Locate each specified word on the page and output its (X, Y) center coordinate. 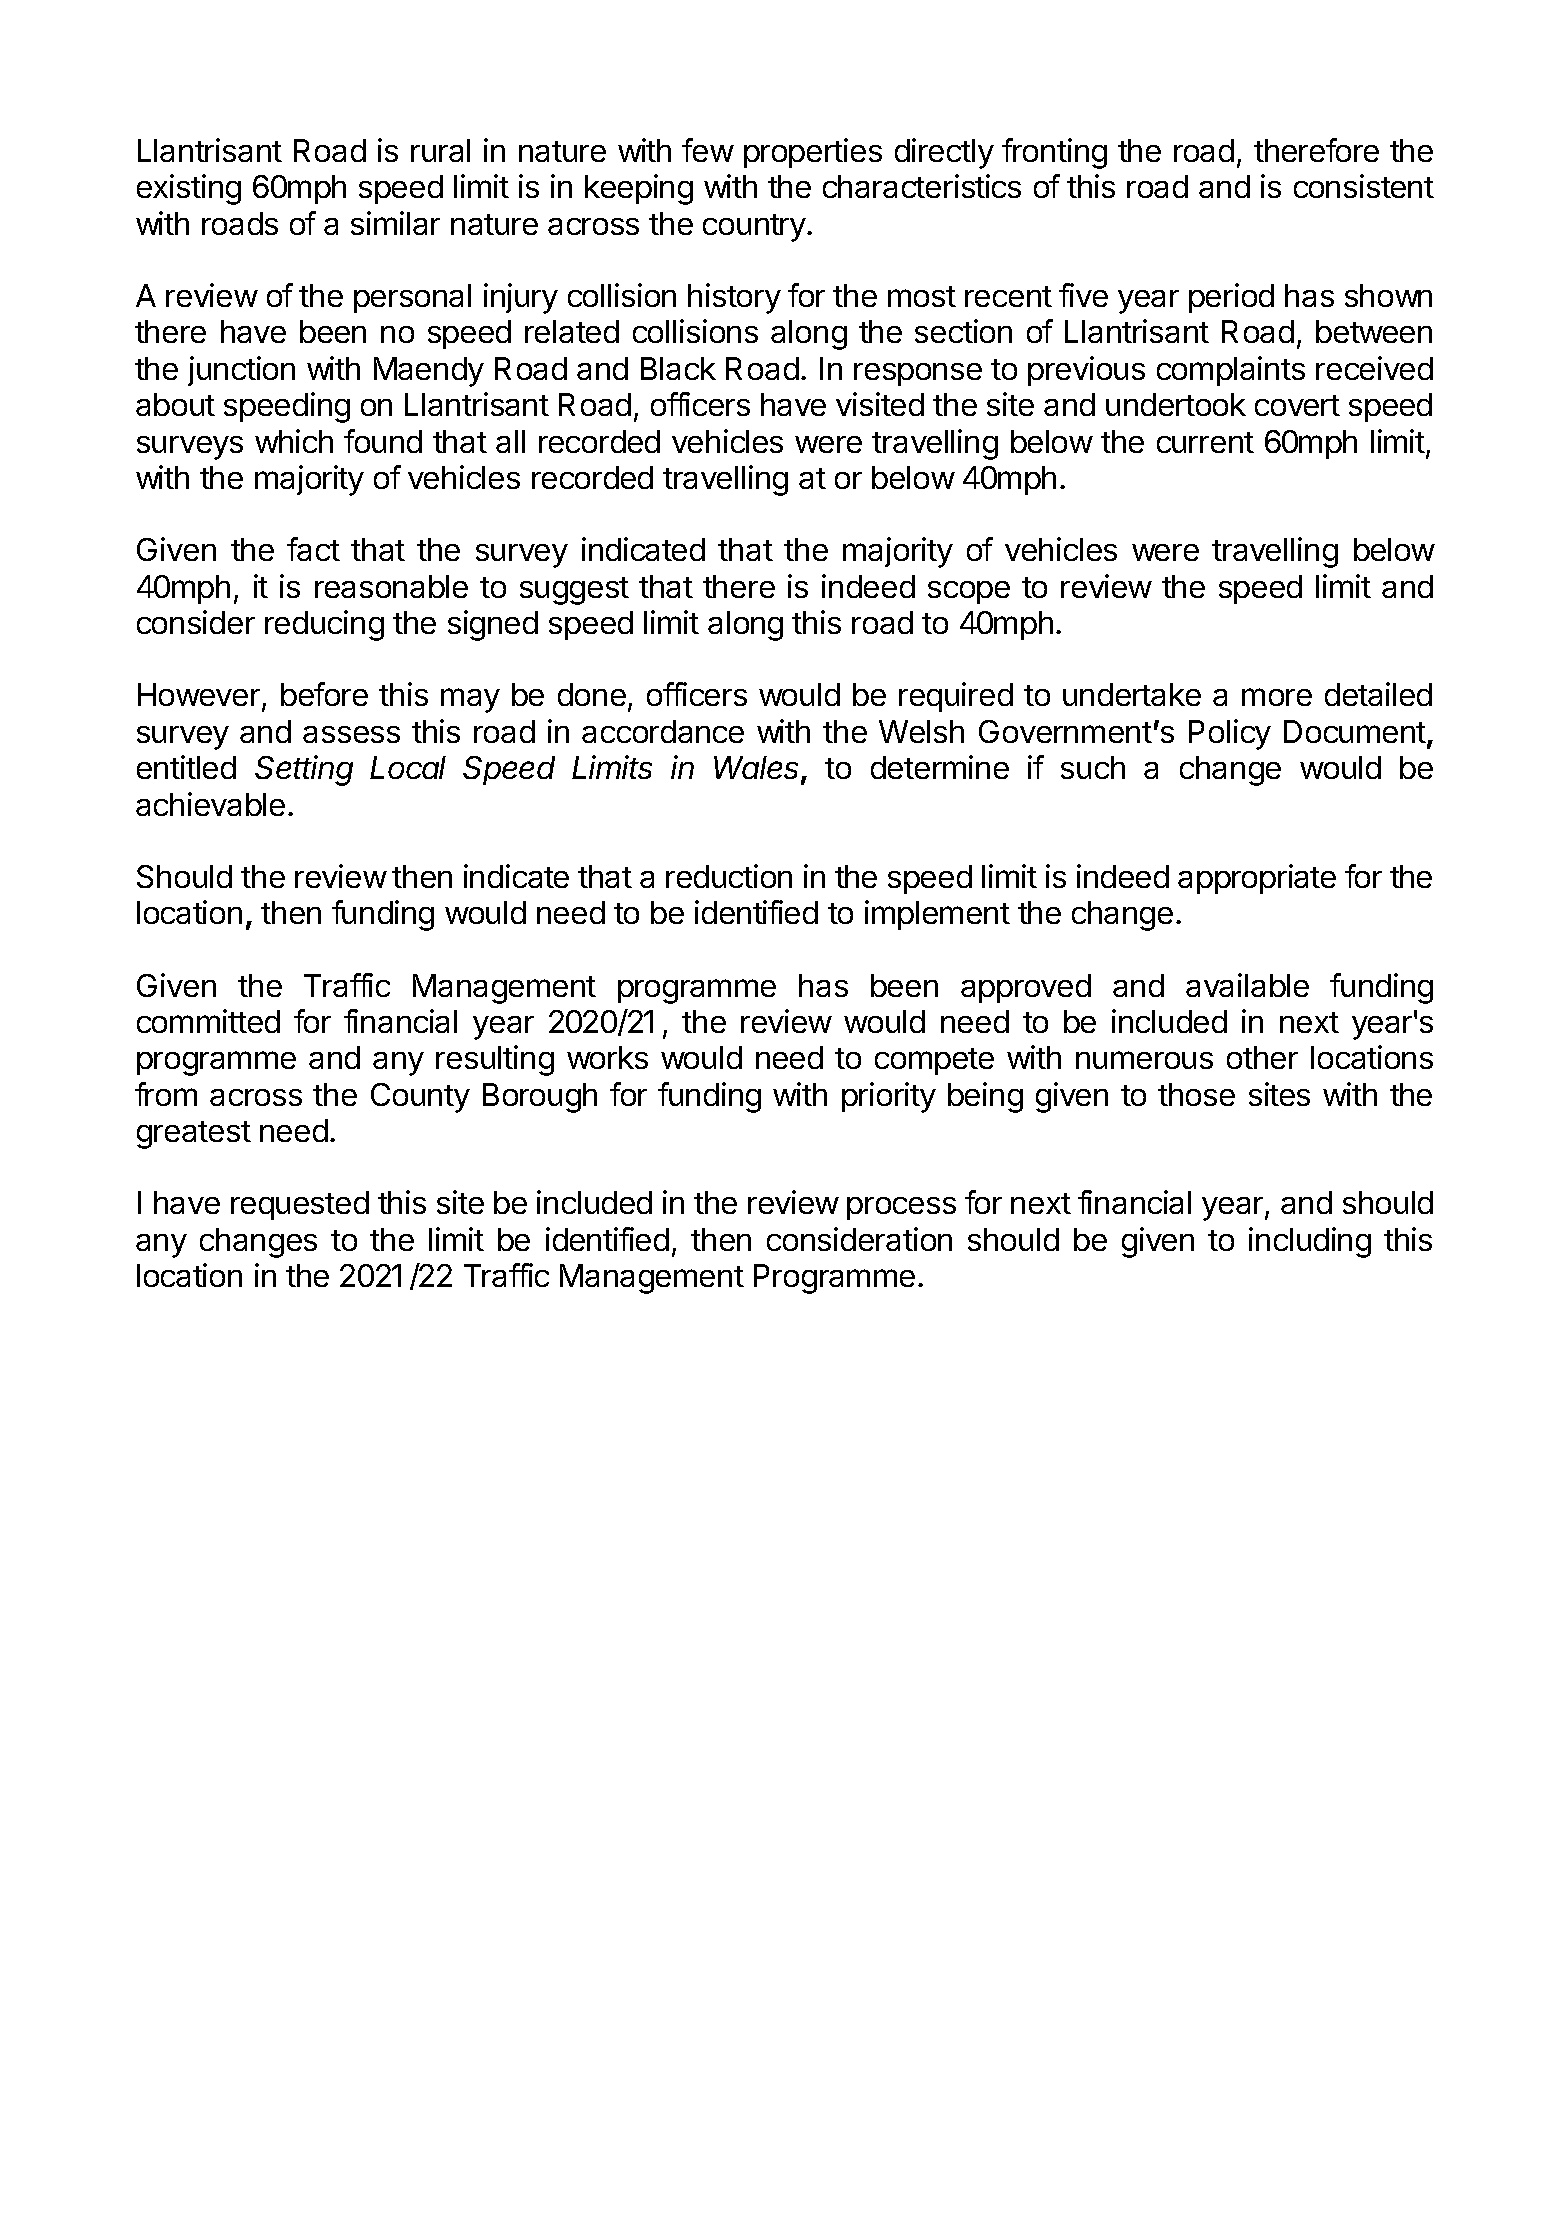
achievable (210, 804)
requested (300, 1205)
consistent (1364, 186)
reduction (729, 876)
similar (395, 223)
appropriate (1257, 879)
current (1205, 442)
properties (813, 153)
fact (313, 549)
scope (969, 592)
